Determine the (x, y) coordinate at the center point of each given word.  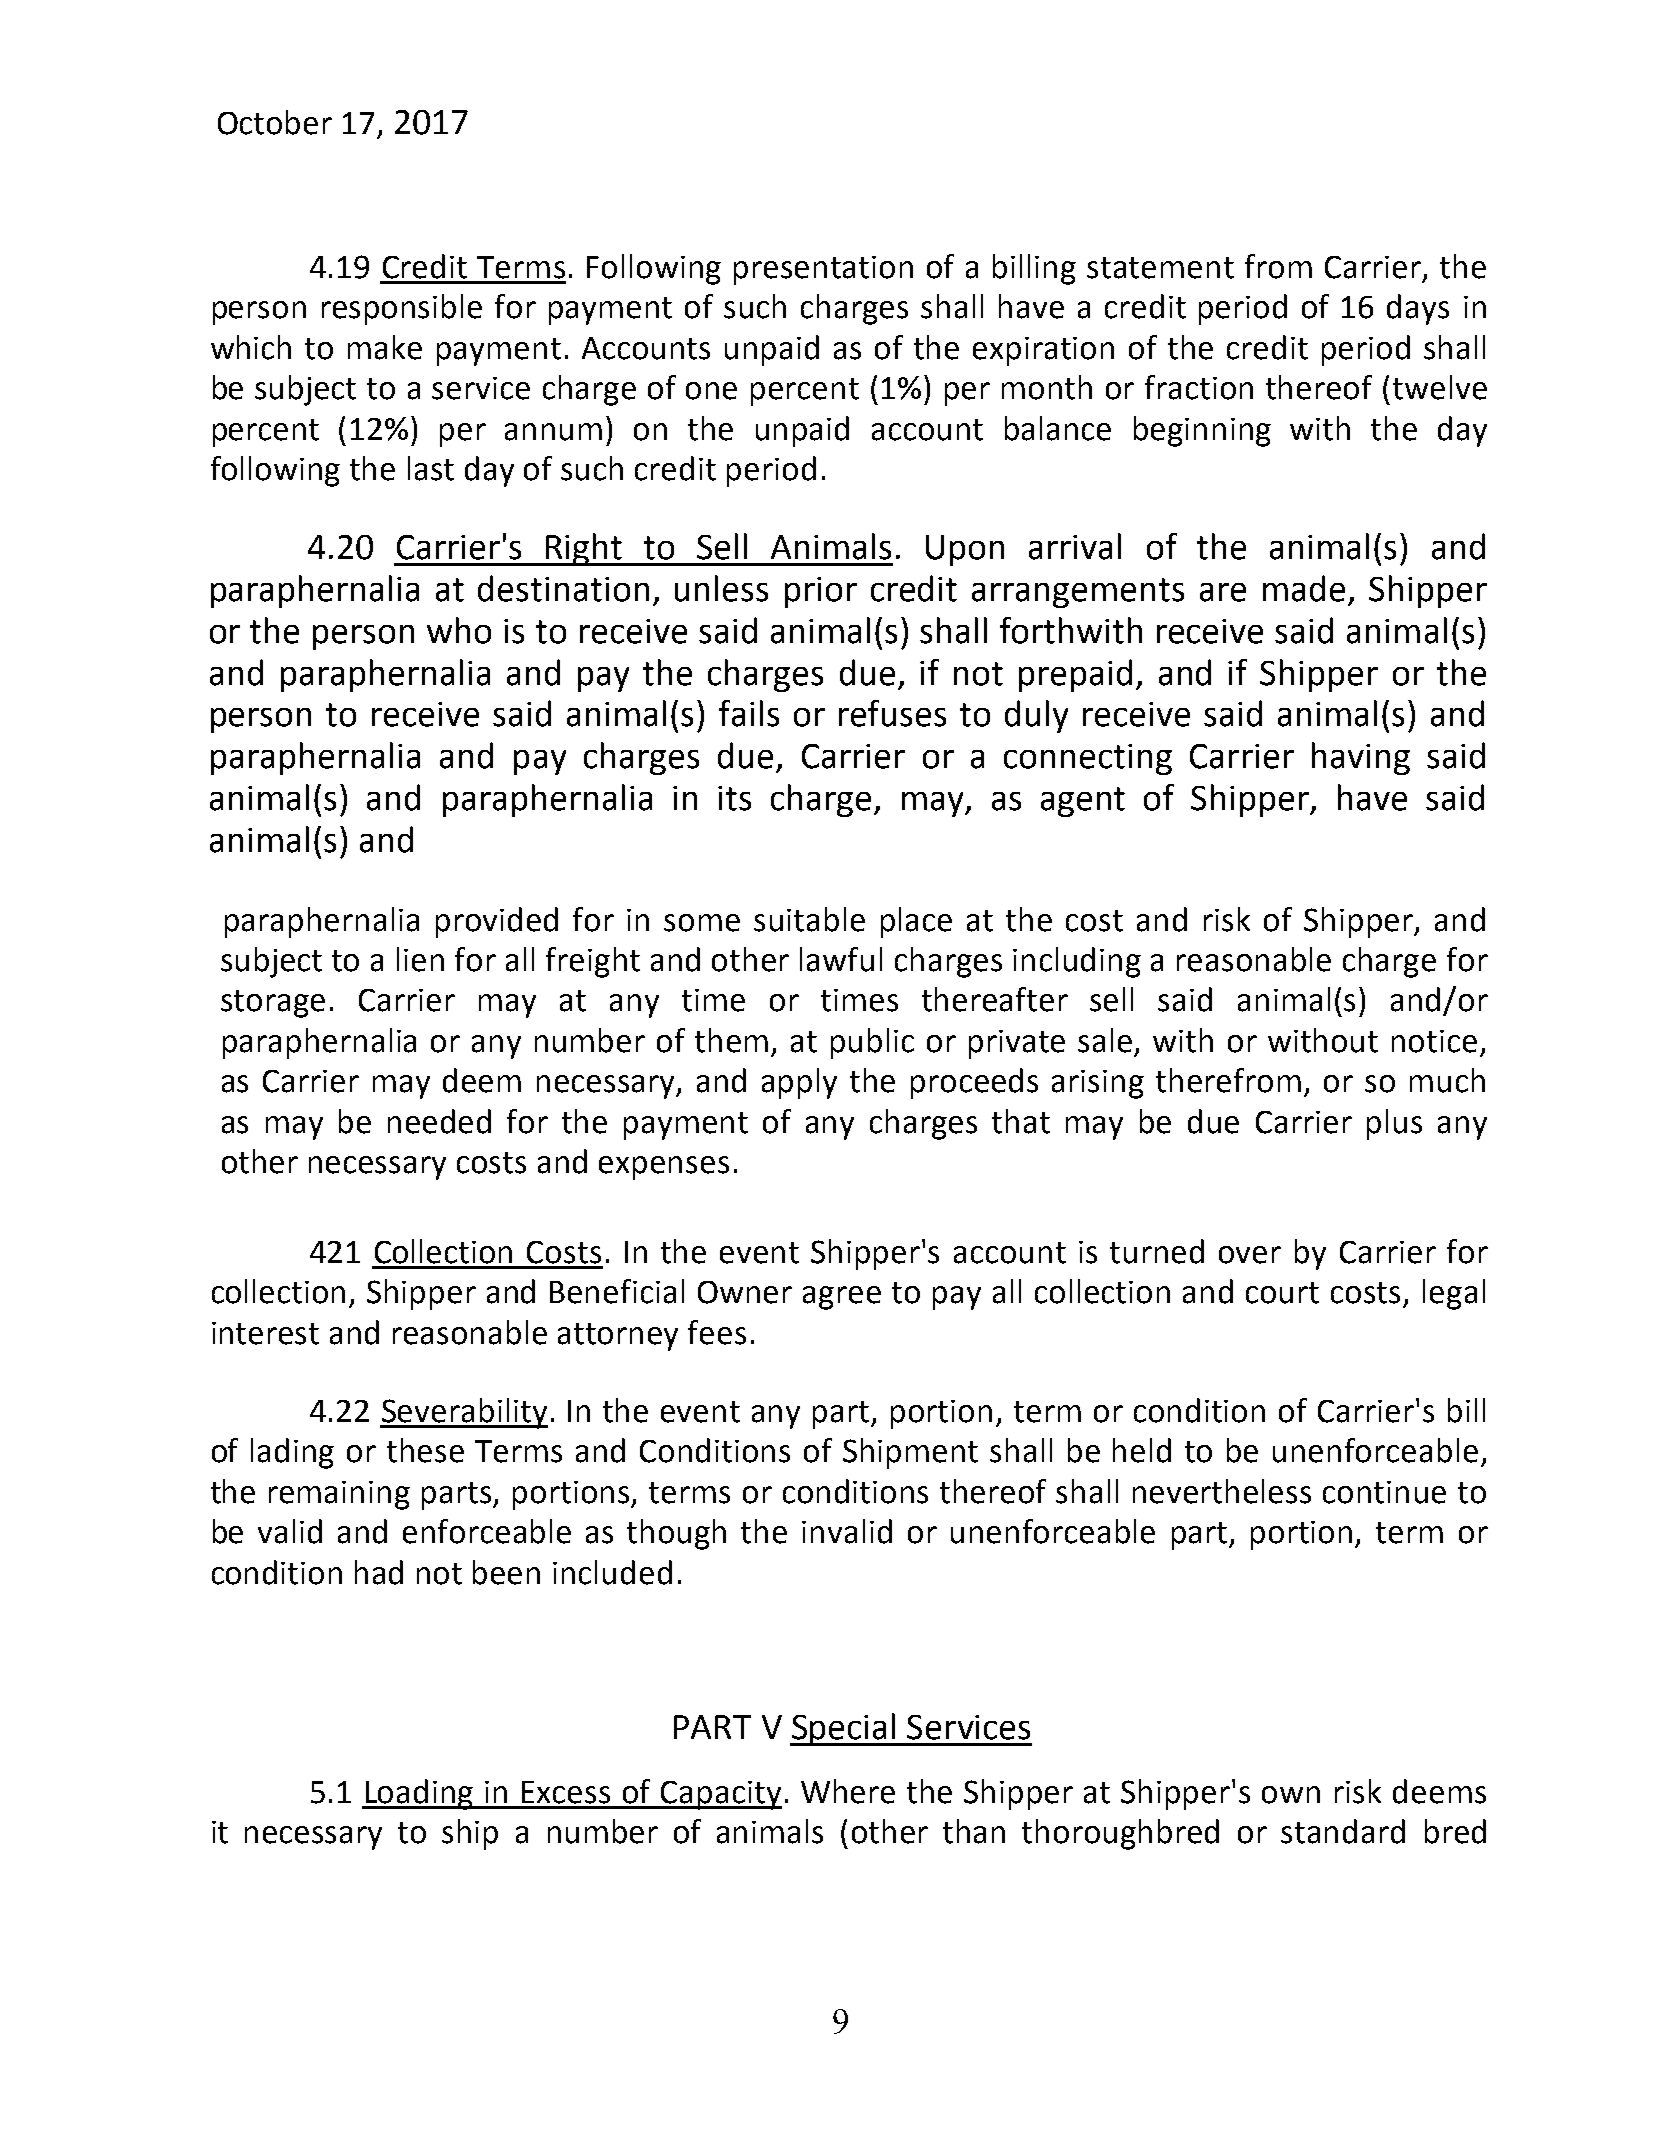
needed (439, 1121)
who (459, 630)
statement (1160, 268)
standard (1343, 1831)
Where (848, 1791)
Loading (419, 1794)
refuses (892, 713)
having (1361, 758)
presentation (823, 270)
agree (842, 1298)
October (275, 122)
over (1250, 1255)
